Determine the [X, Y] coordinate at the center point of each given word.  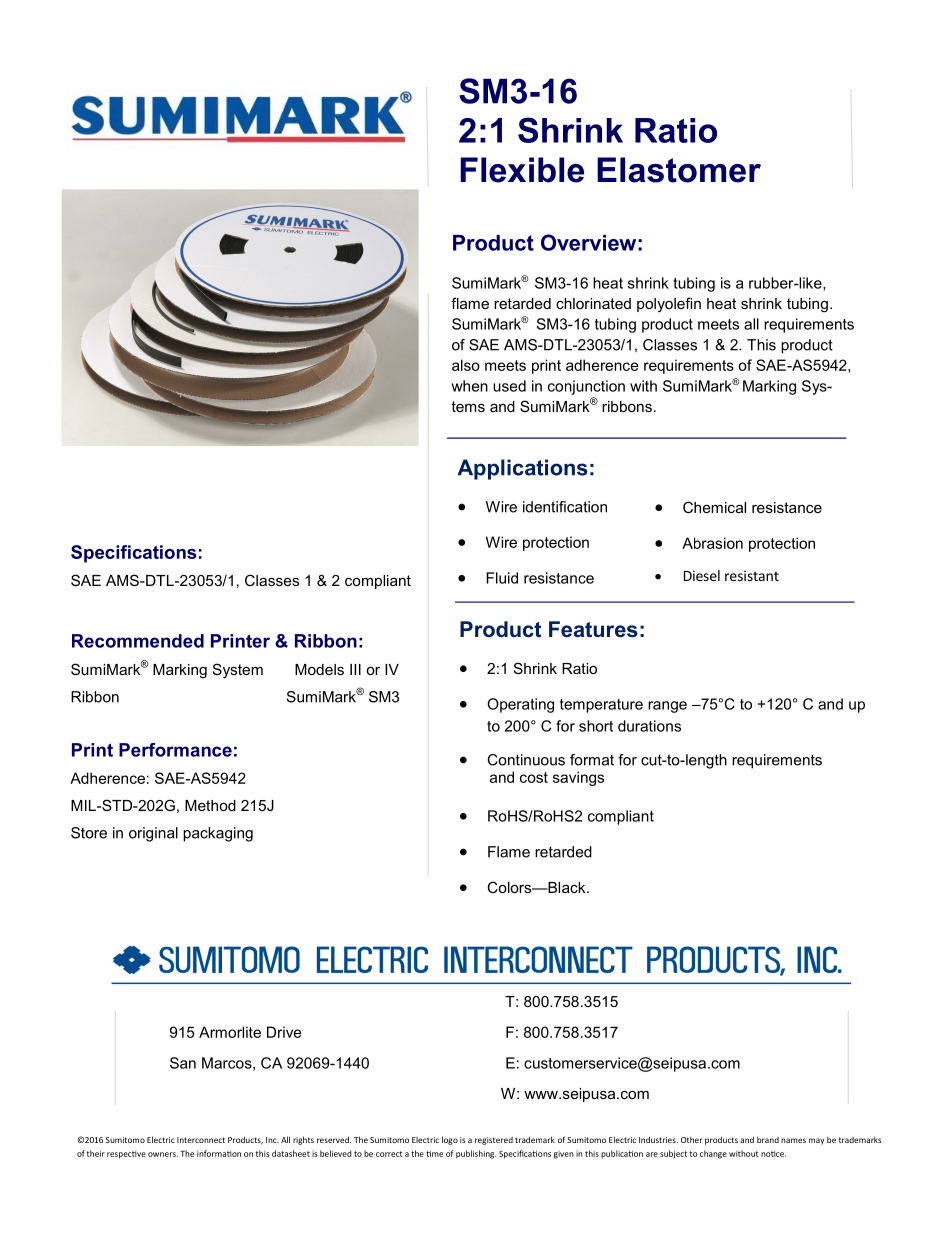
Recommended [138, 641]
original [153, 834]
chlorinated [593, 303]
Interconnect [201, 1140]
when [469, 386]
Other [691, 1140]
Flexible [522, 170]
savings [578, 778]
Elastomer [679, 170]
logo [450, 1140]
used [509, 386]
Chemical [714, 507]
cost [534, 777]
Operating [520, 705]
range [667, 707]
